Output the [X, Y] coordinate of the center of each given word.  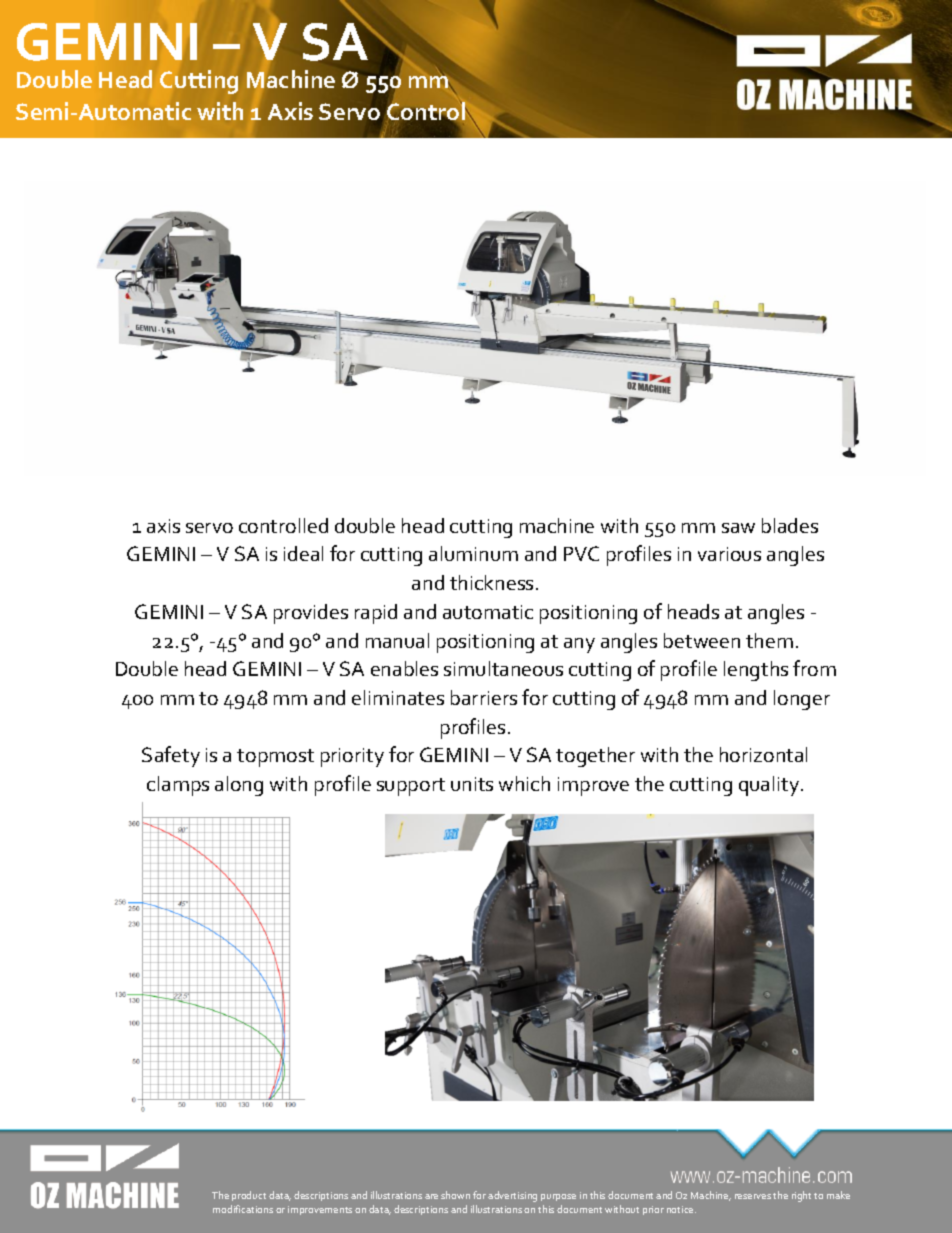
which [524, 783]
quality [770, 786]
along [239, 786]
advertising [512, 1196]
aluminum [473, 553]
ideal [303, 553]
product [249, 1196]
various [729, 554]
